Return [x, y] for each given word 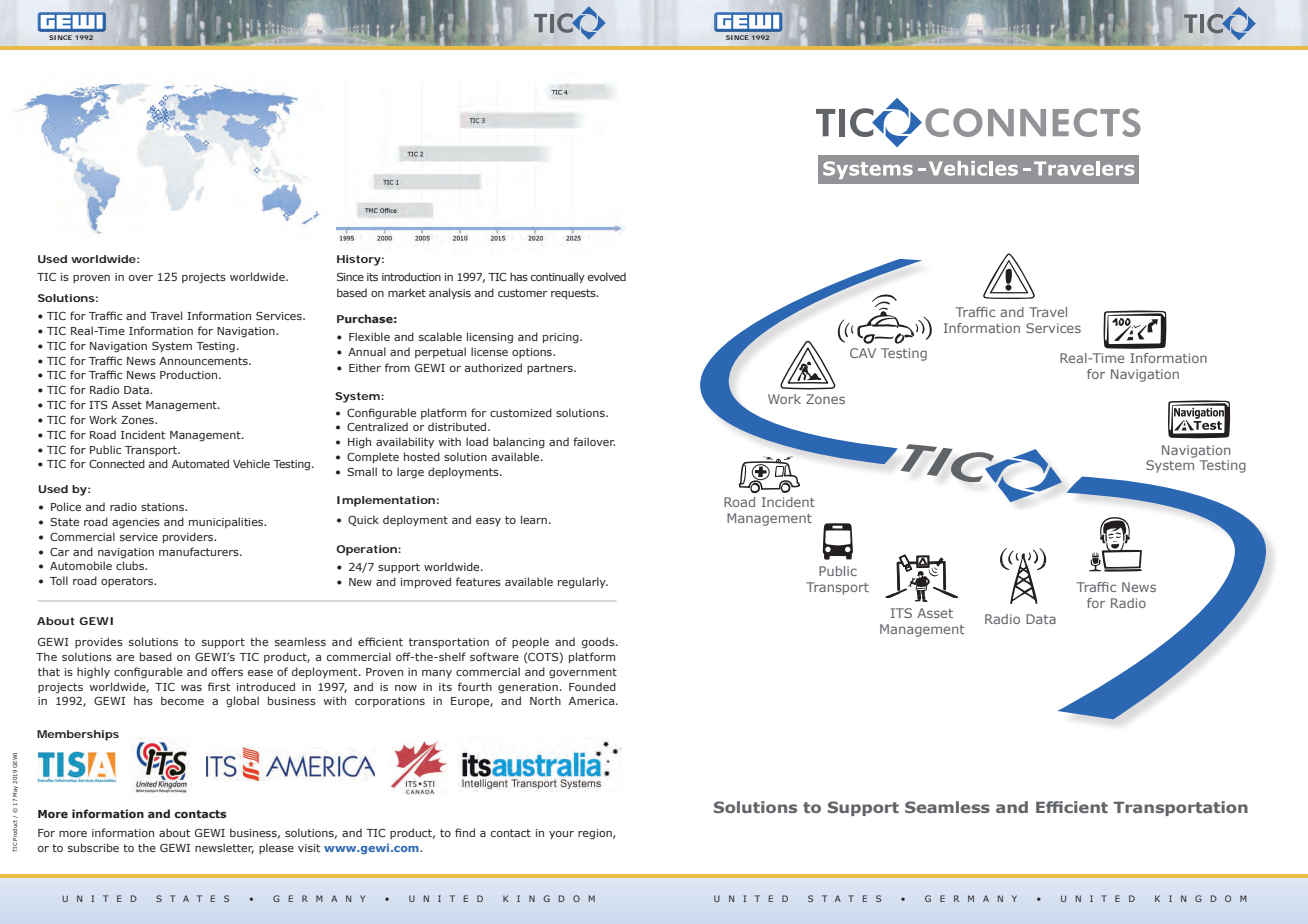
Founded [592, 686]
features [478, 581]
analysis [450, 293]
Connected [117, 463]
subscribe [93, 847]
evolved [607, 276]
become [182, 700]
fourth [475, 686]
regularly [583, 583]
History [359, 260]
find [465, 832]
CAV [863, 353]
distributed [458, 426]
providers [189, 537]
